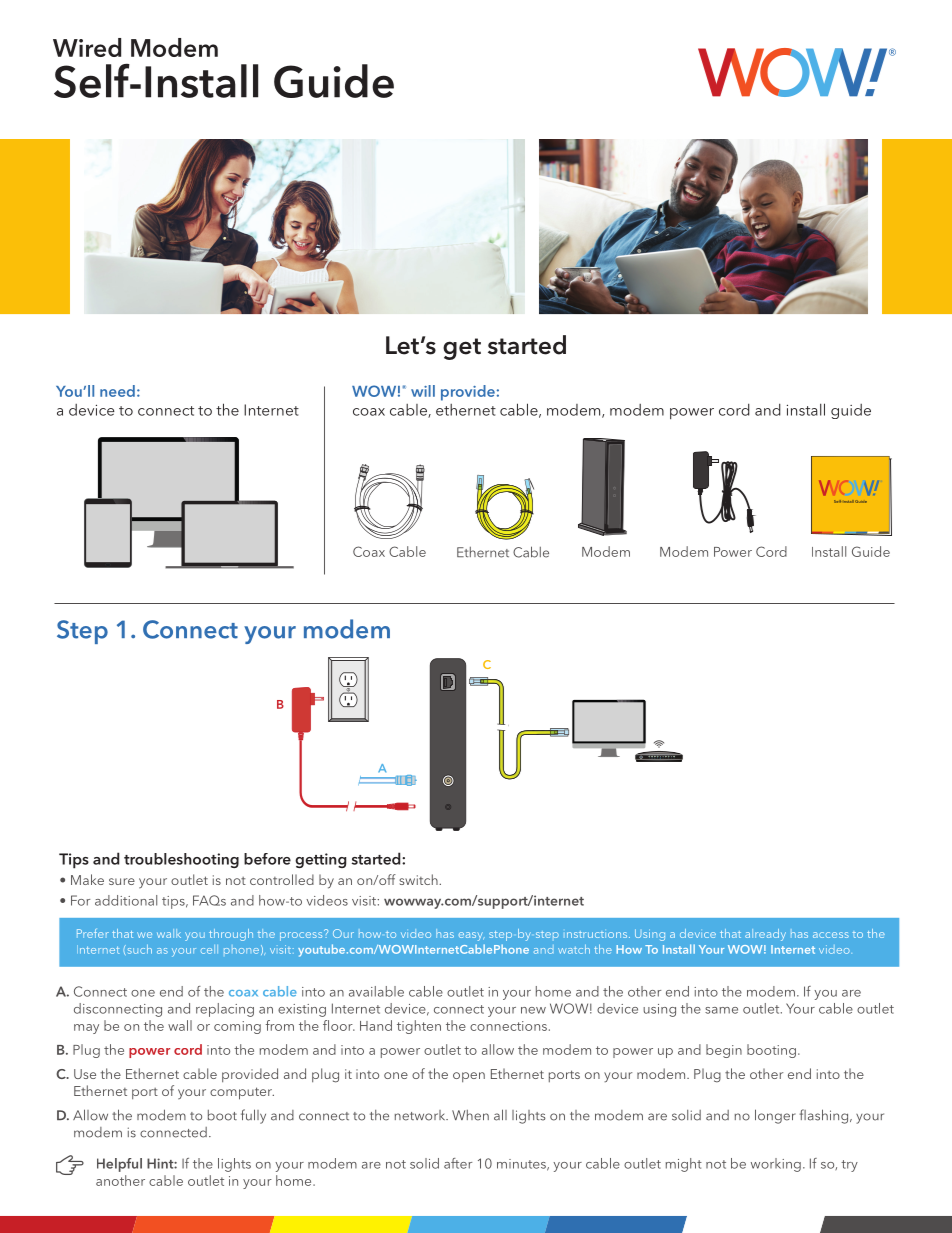 This screenshot has height=1233, width=952. What do you see at coordinates (320, 860) in the screenshot?
I see `getting` at bounding box center [320, 860].
